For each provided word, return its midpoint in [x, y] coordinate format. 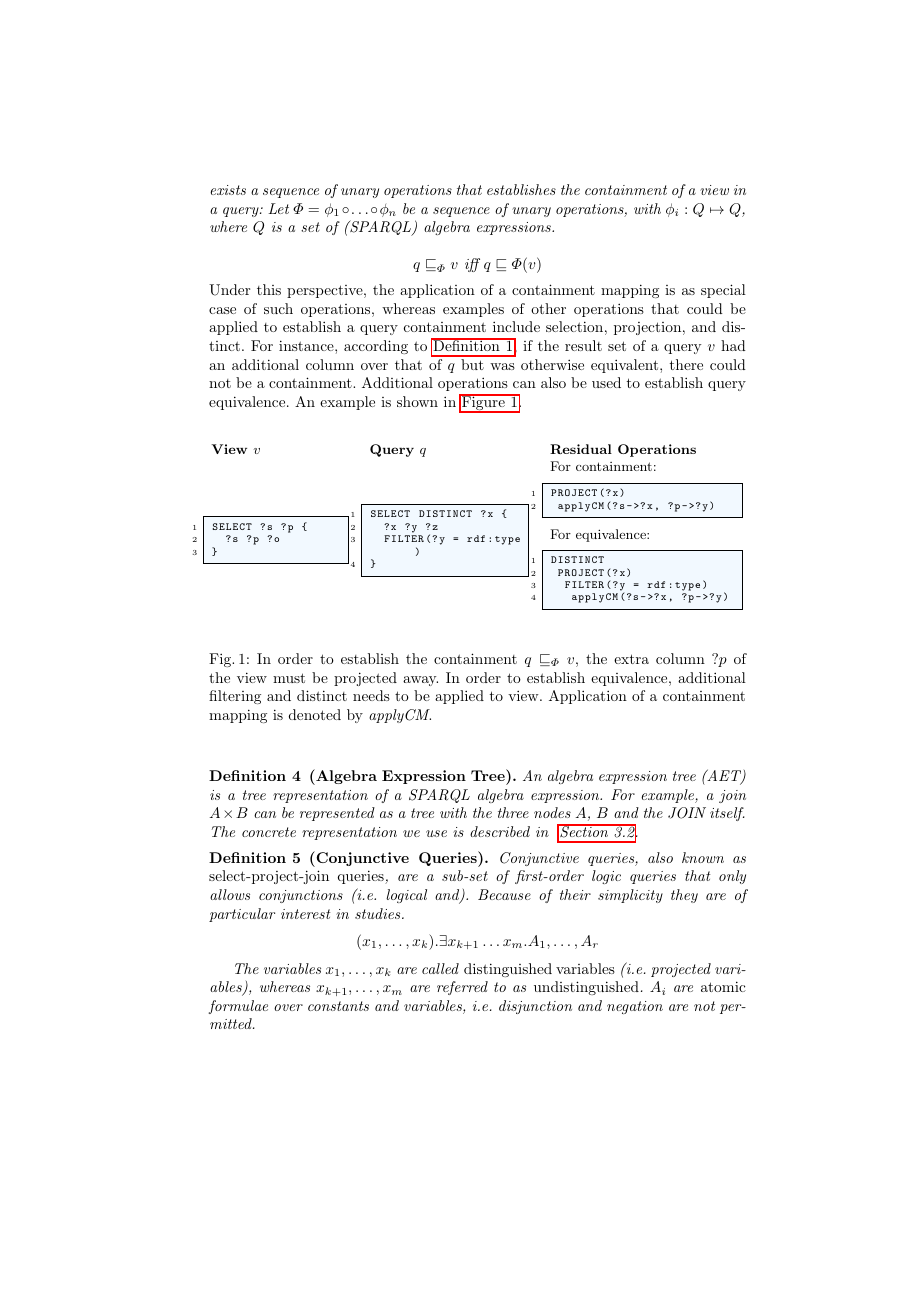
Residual [581, 449]
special [723, 291]
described [500, 831]
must [289, 678]
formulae [238, 1007]
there [686, 364]
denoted [315, 714]
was [502, 366]
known [703, 857]
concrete [269, 832]
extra [631, 659]
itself [727, 814]
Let [278, 208]
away [420, 681]
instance [307, 345]
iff [472, 265]
